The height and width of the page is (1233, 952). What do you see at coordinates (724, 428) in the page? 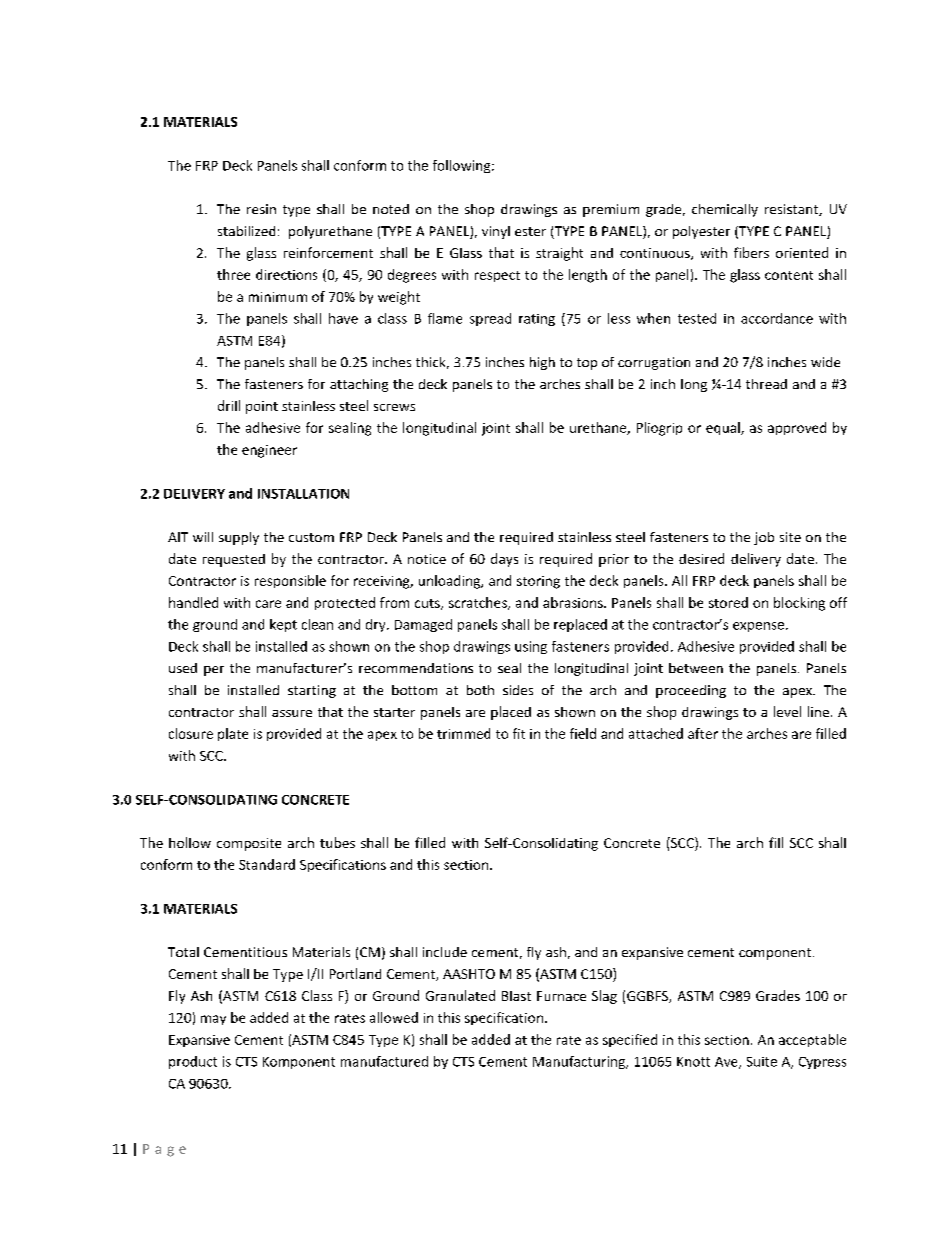
I see `equal` at bounding box center [724, 428].
